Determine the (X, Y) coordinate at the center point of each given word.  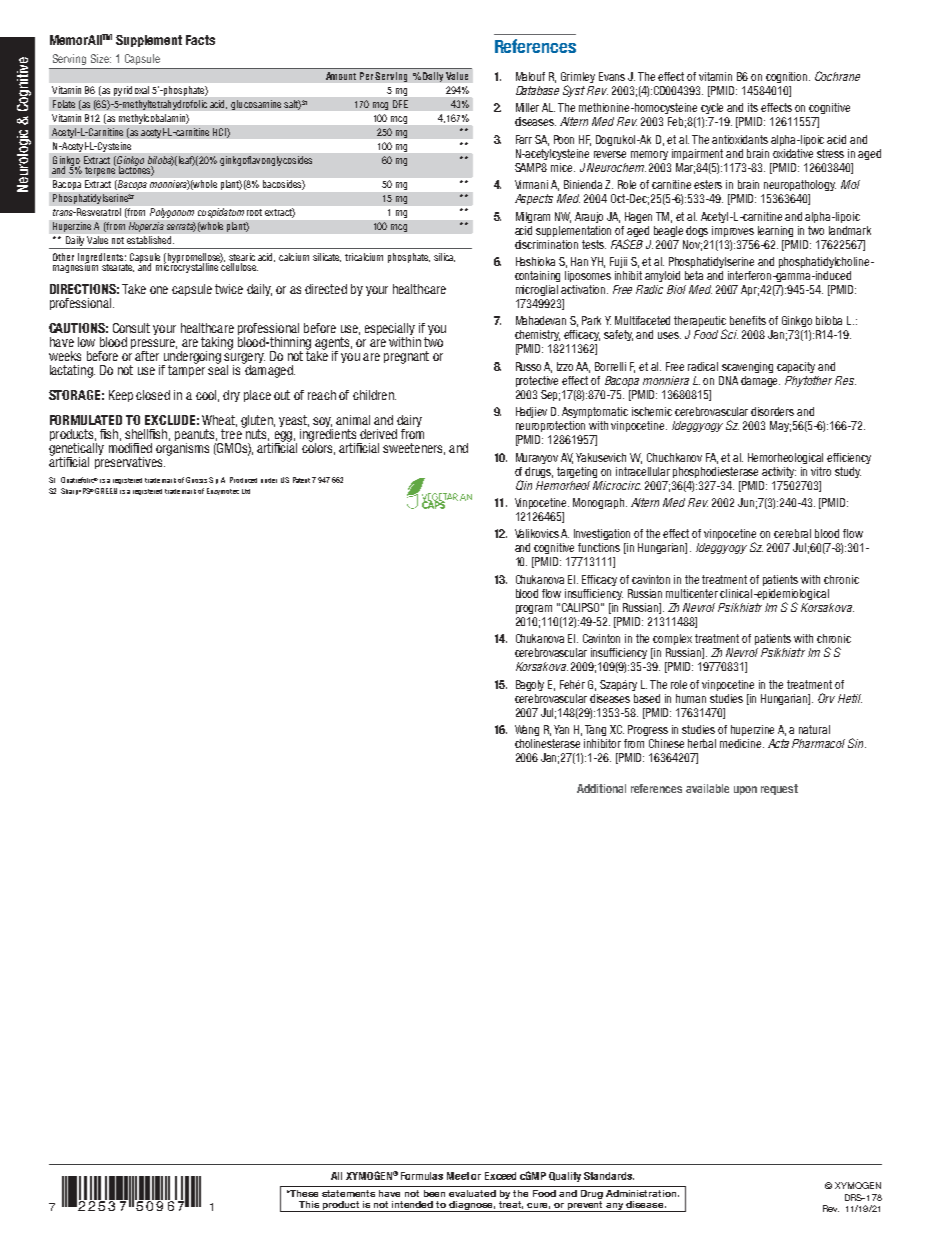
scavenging (747, 367)
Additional (601, 788)
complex (672, 639)
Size (101, 58)
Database (537, 90)
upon (745, 790)
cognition (788, 77)
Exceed (500, 1176)
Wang (527, 730)
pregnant (406, 357)
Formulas (422, 1176)
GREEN (106, 491)
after (147, 356)
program (534, 609)
